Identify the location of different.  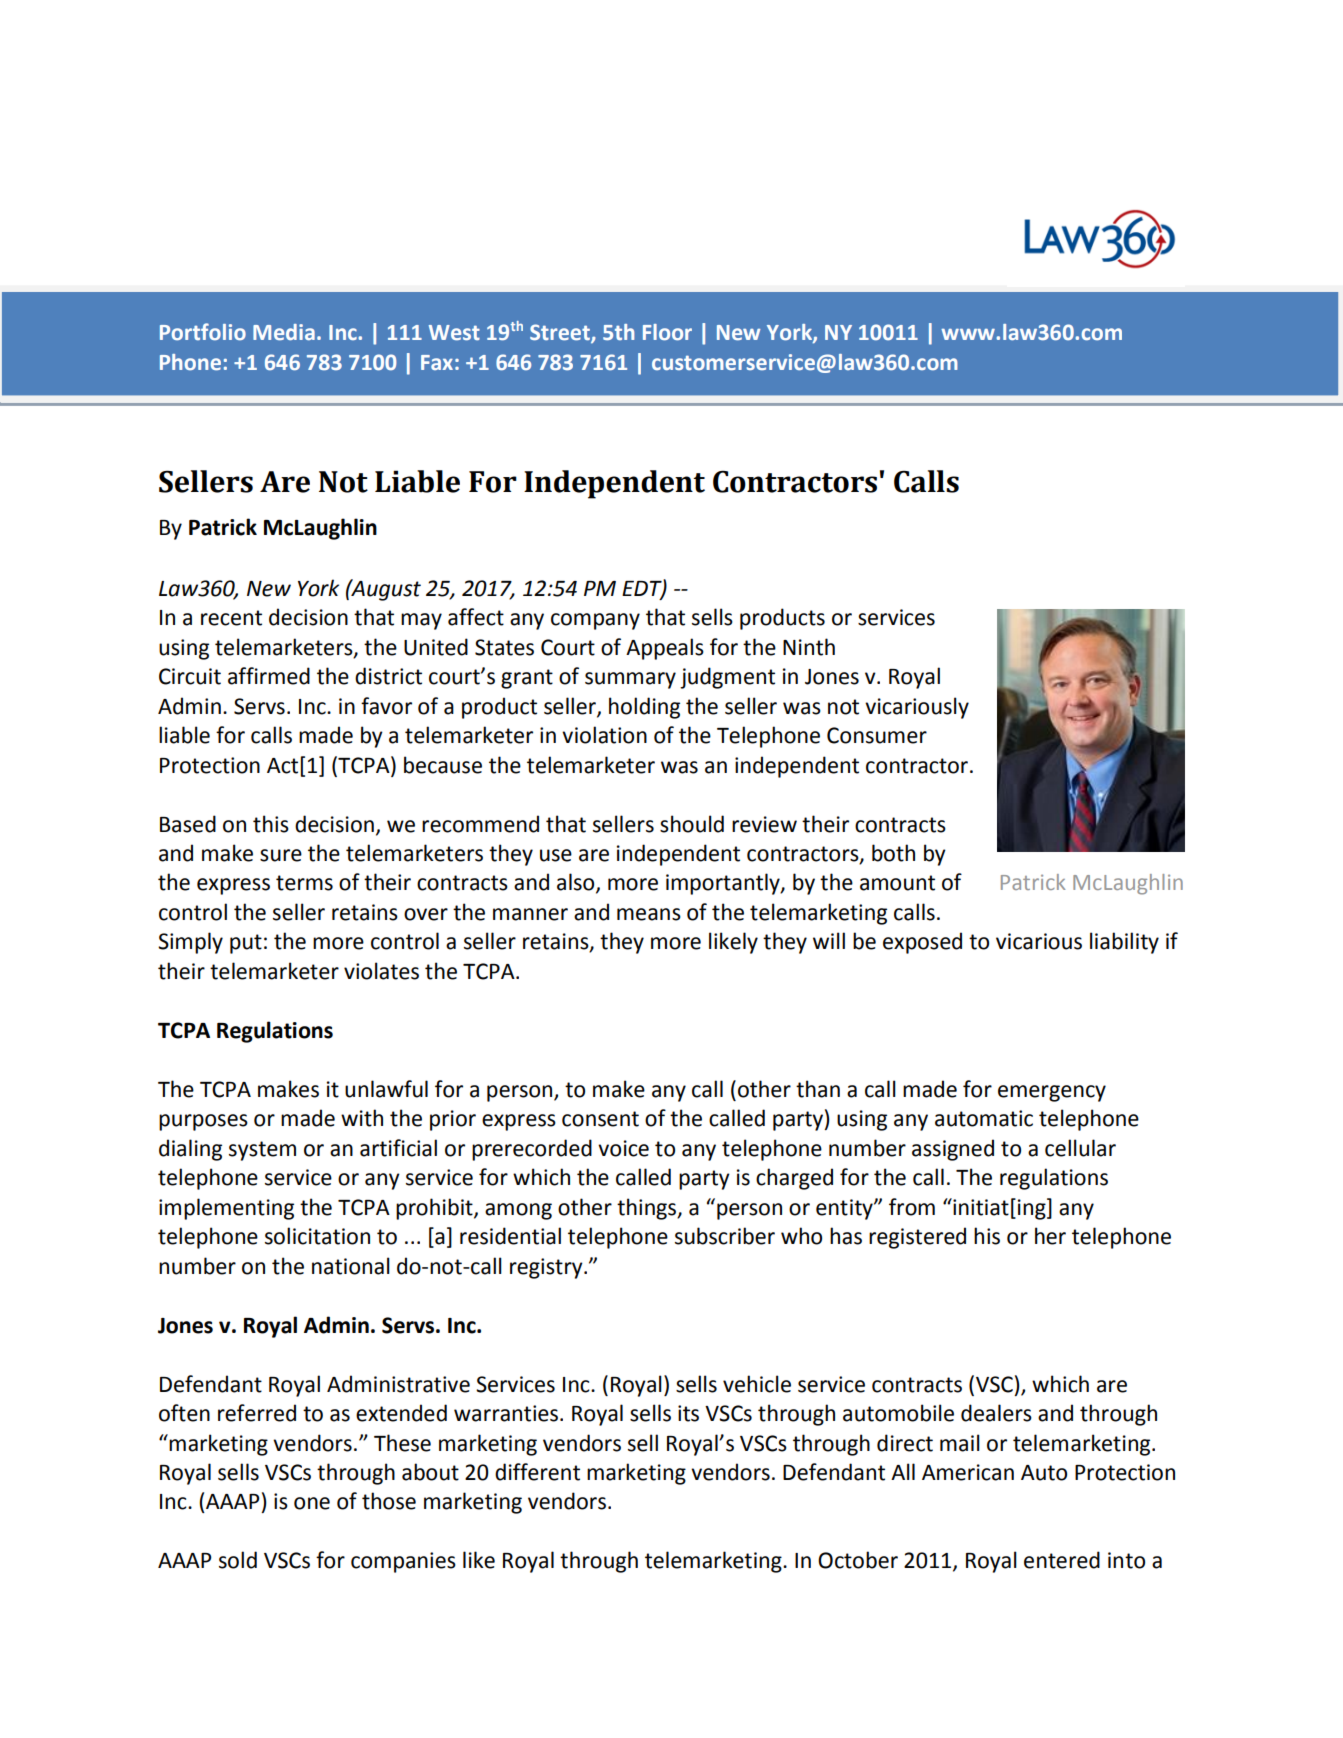
(537, 1472).
